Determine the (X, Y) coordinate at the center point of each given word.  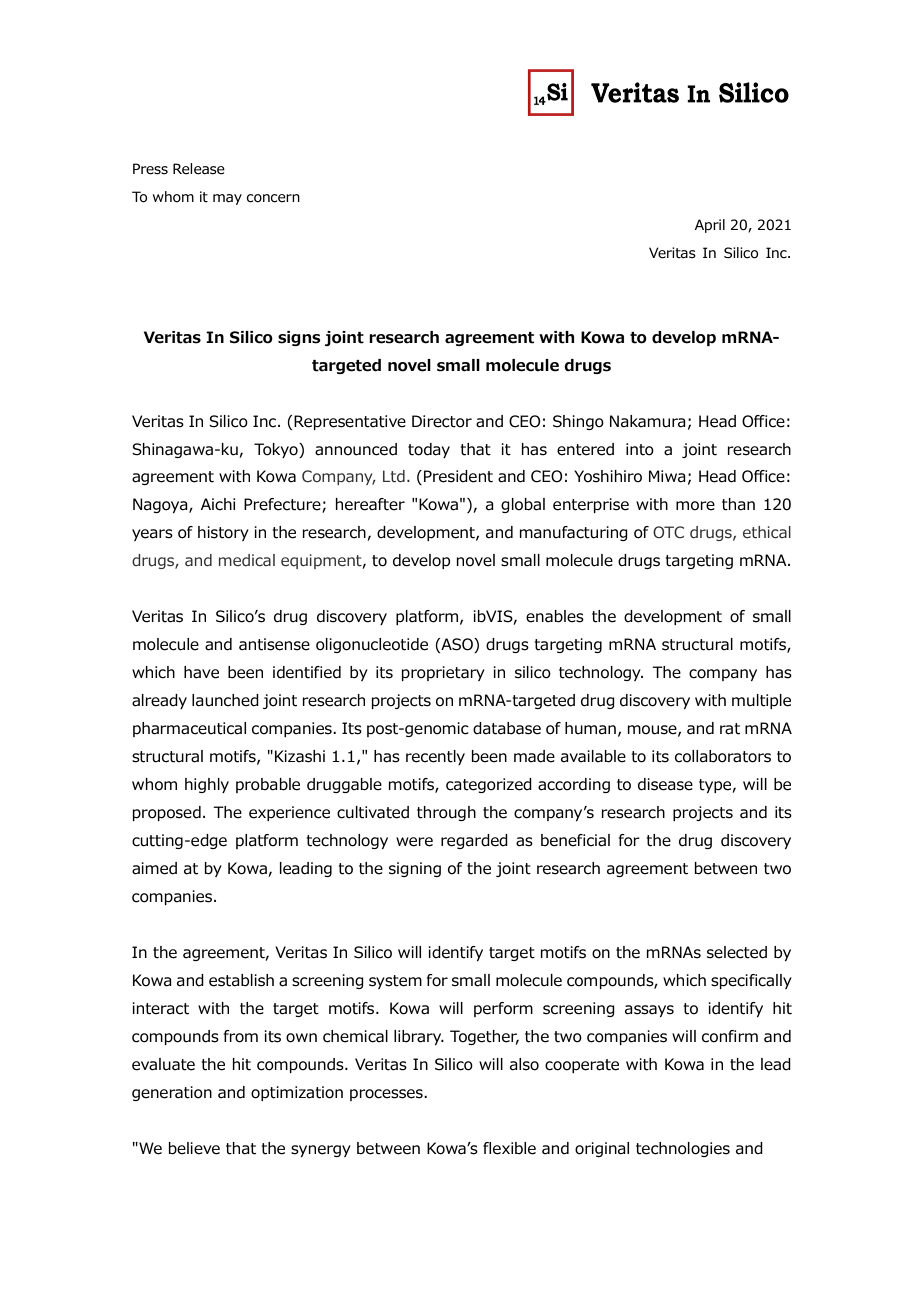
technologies (683, 1149)
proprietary (443, 673)
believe (194, 1148)
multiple (761, 701)
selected (737, 952)
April (710, 226)
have (201, 672)
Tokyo (277, 450)
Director (442, 421)
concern (273, 198)
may (227, 199)
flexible (509, 1148)
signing (415, 869)
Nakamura (648, 421)
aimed (154, 868)
